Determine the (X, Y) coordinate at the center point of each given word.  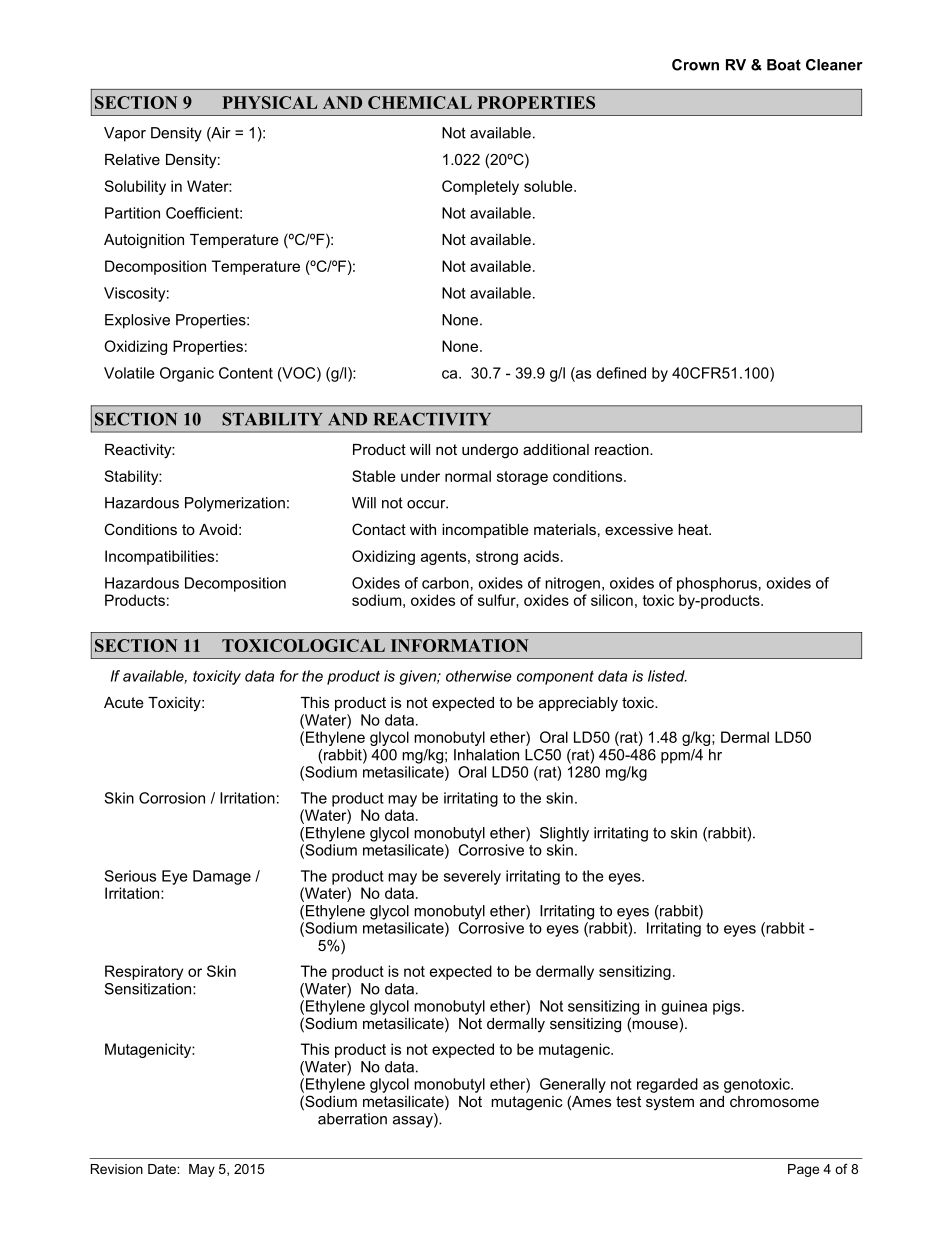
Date (163, 1169)
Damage (222, 877)
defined (621, 373)
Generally (573, 1085)
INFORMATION (459, 645)
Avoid (218, 529)
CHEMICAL (420, 102)
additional (556, 449)
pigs (728, 1007)
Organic (187, 374)
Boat (784, 65)
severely (472, 877)
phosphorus (717, 584)
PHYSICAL (269, 102)
